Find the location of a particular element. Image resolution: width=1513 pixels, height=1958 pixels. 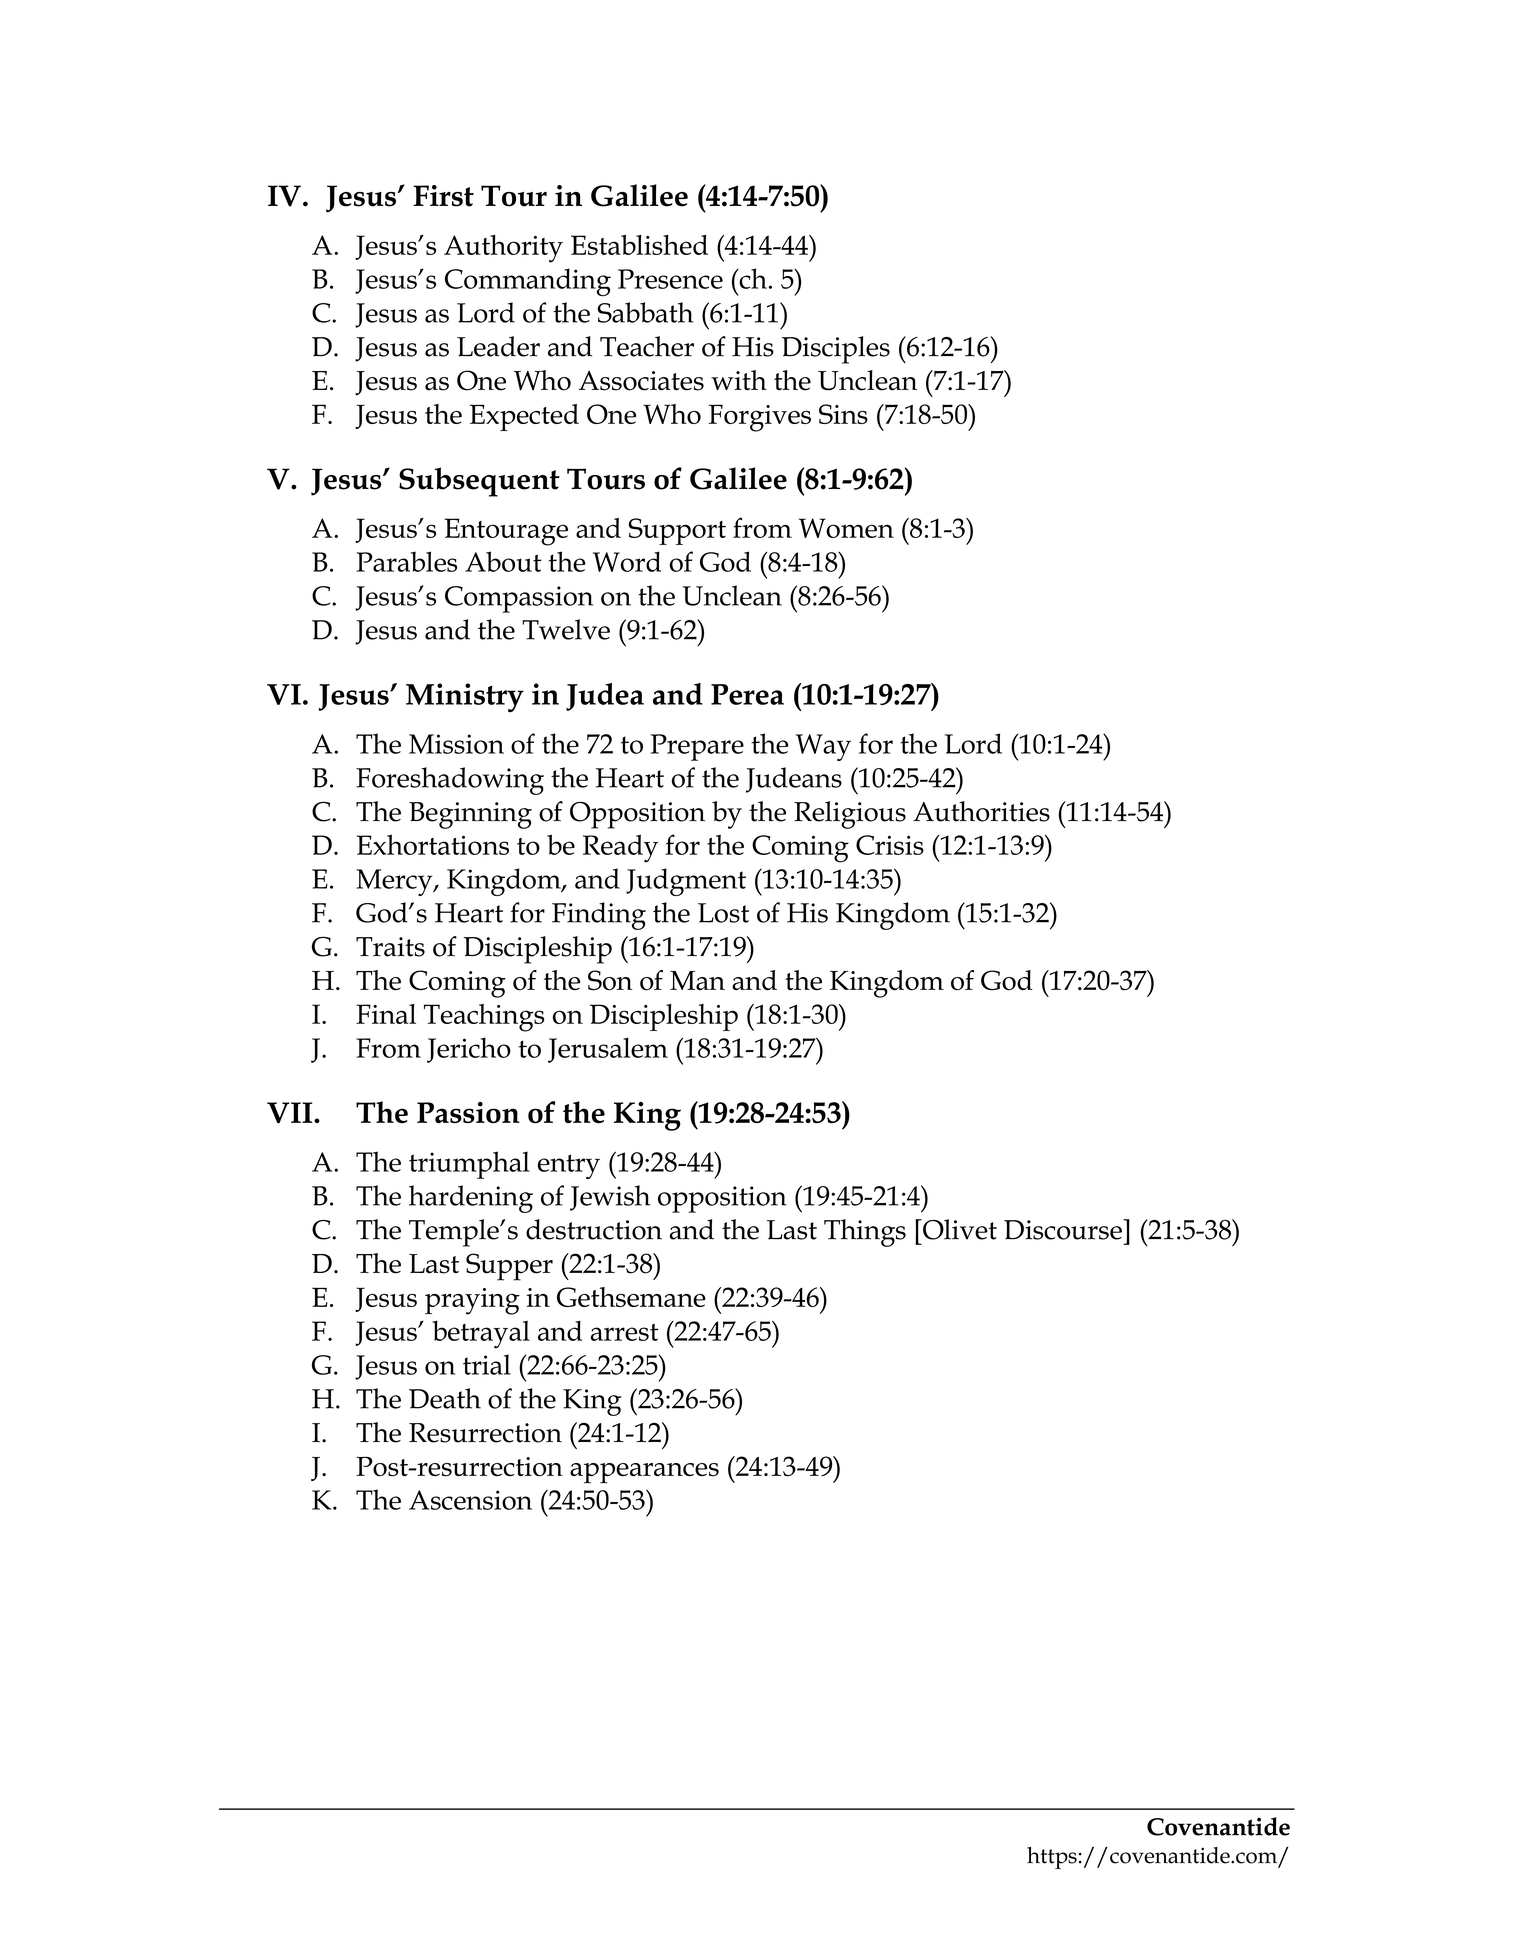

Son is located at coordinates (610, 980).
